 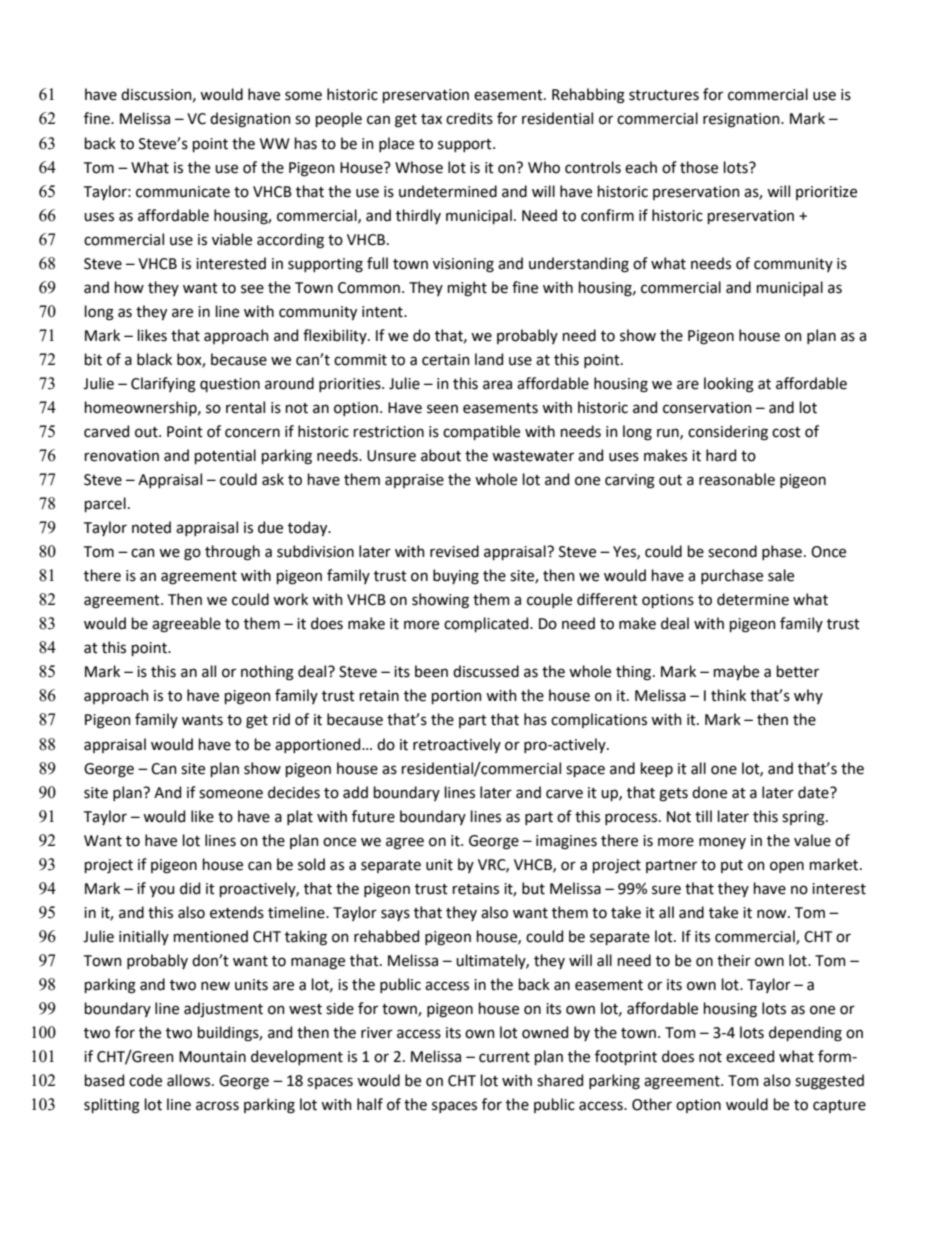 What do you see at coordinates (190, 1080) in the screenshot?
I see `allows` at bounding box center [190, 1080].
